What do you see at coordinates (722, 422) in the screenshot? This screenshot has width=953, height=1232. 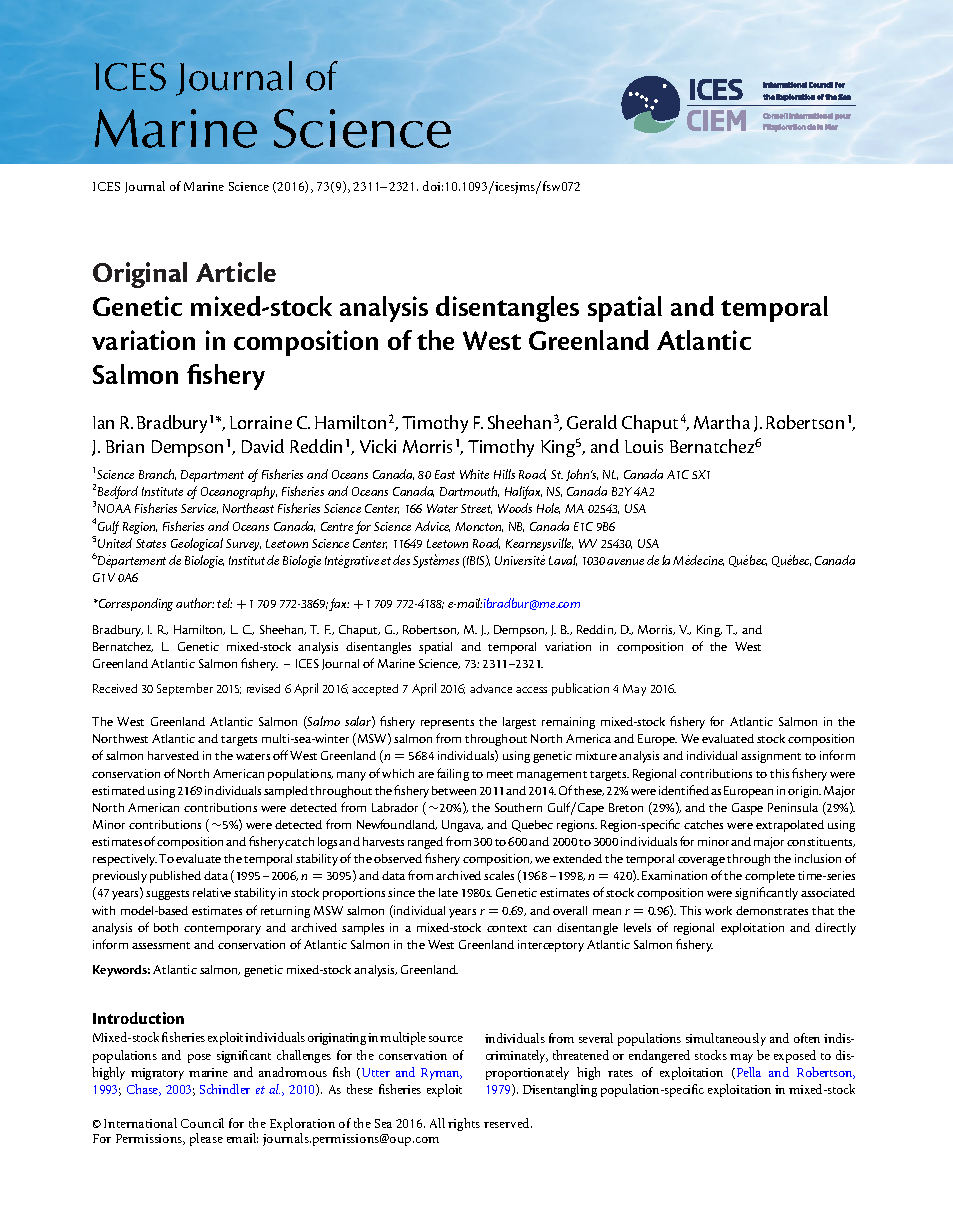 I see `Martha` at bounding box center [722, 422].
